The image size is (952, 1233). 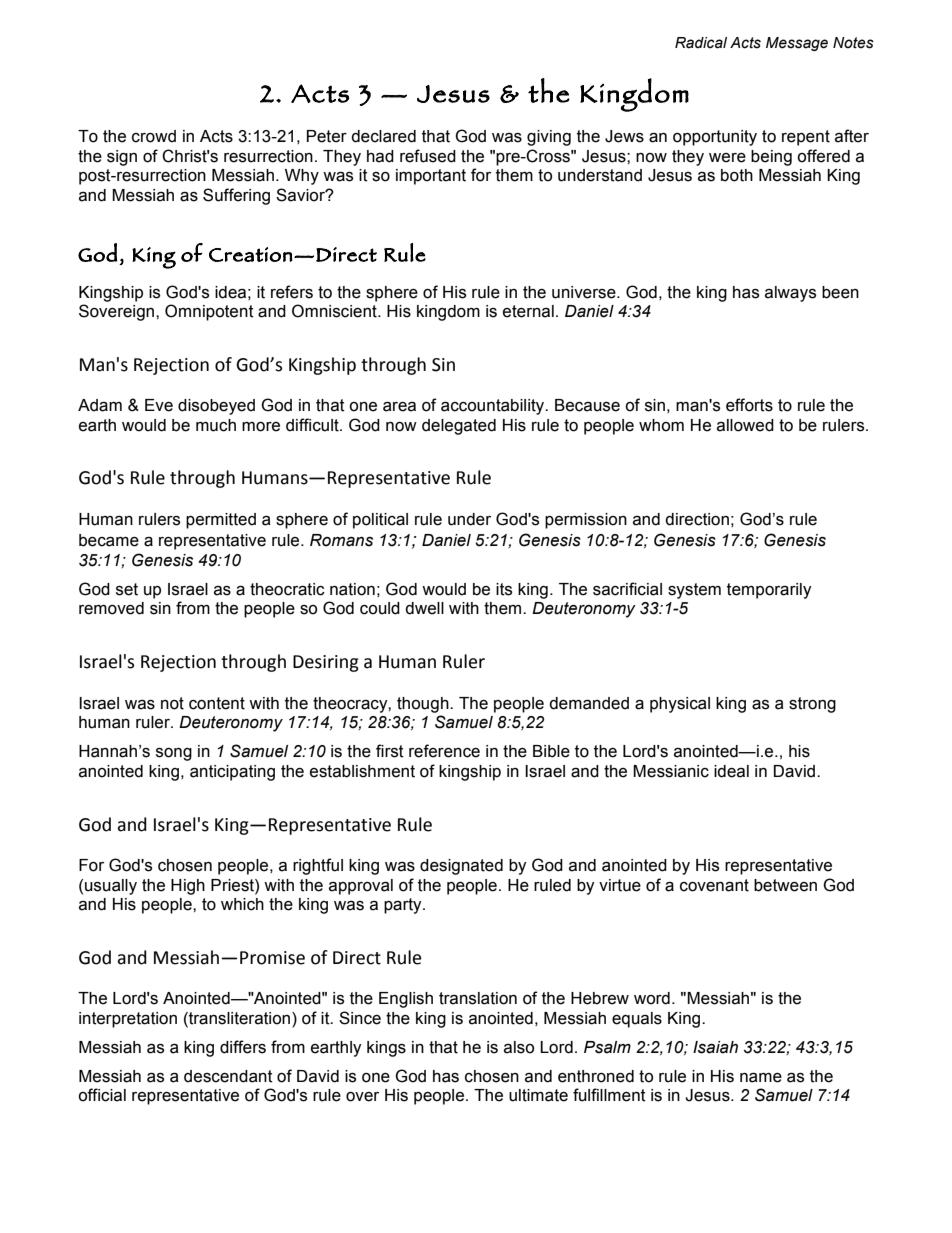 I want to click on disobeyed, so click(x=216, y=407).
